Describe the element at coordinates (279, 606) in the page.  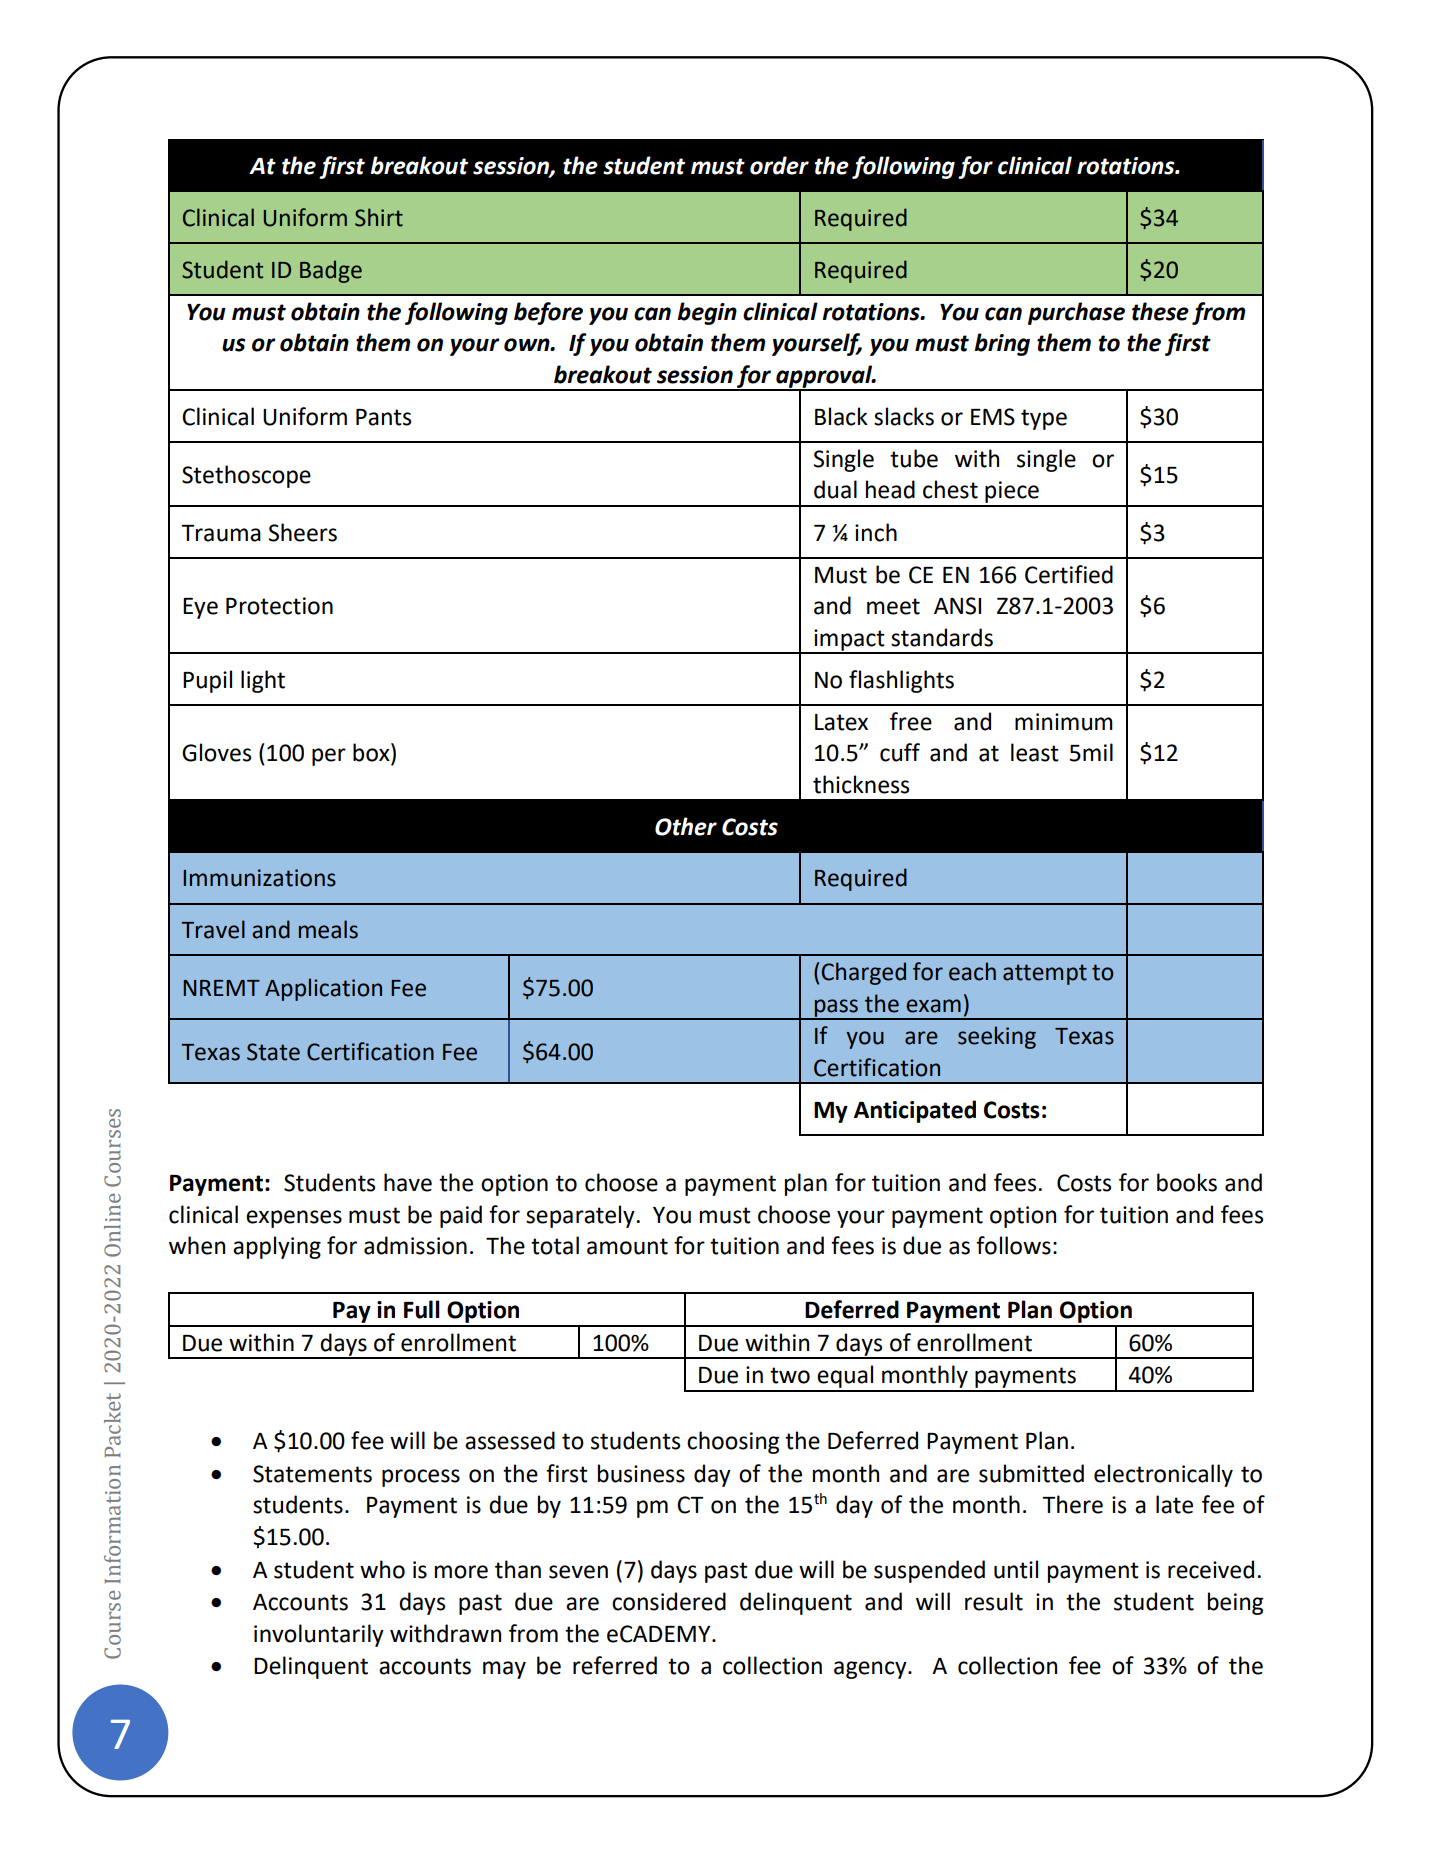
I see `Protection` at that location.
